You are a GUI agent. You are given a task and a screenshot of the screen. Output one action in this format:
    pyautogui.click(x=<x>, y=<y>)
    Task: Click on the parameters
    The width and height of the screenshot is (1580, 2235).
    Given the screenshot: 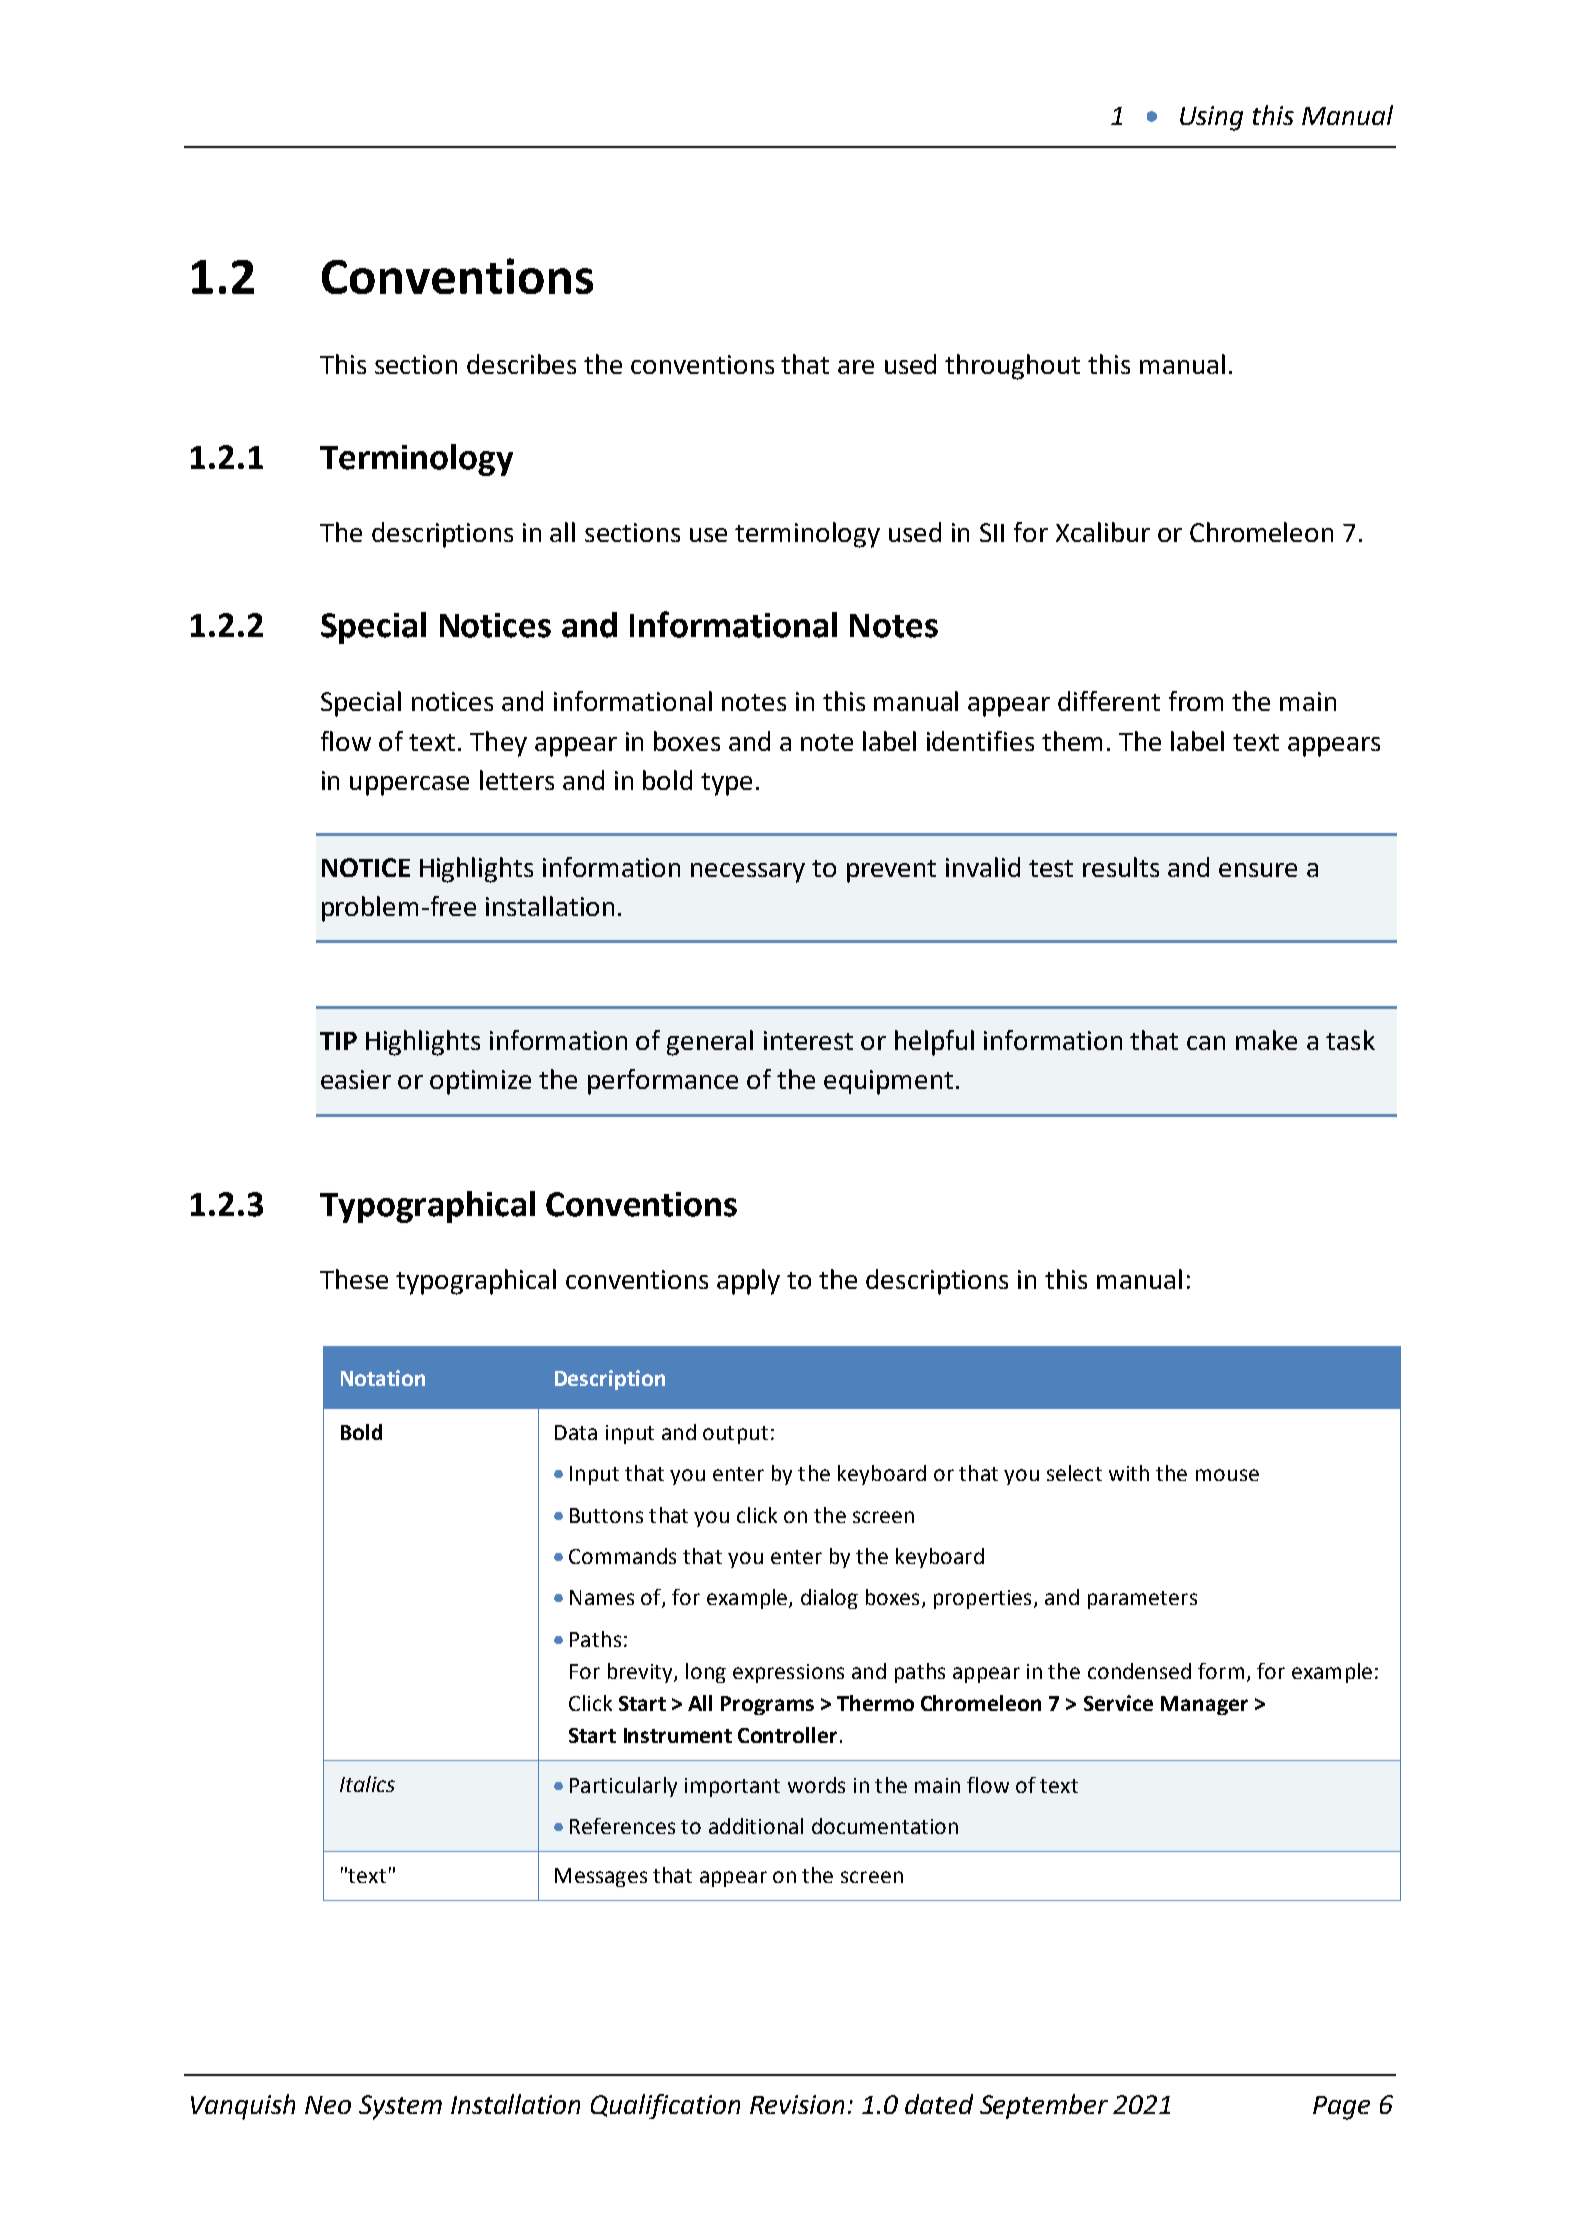 What is the action you would take?
    pyautogui.click(x=1142, y=1600)
